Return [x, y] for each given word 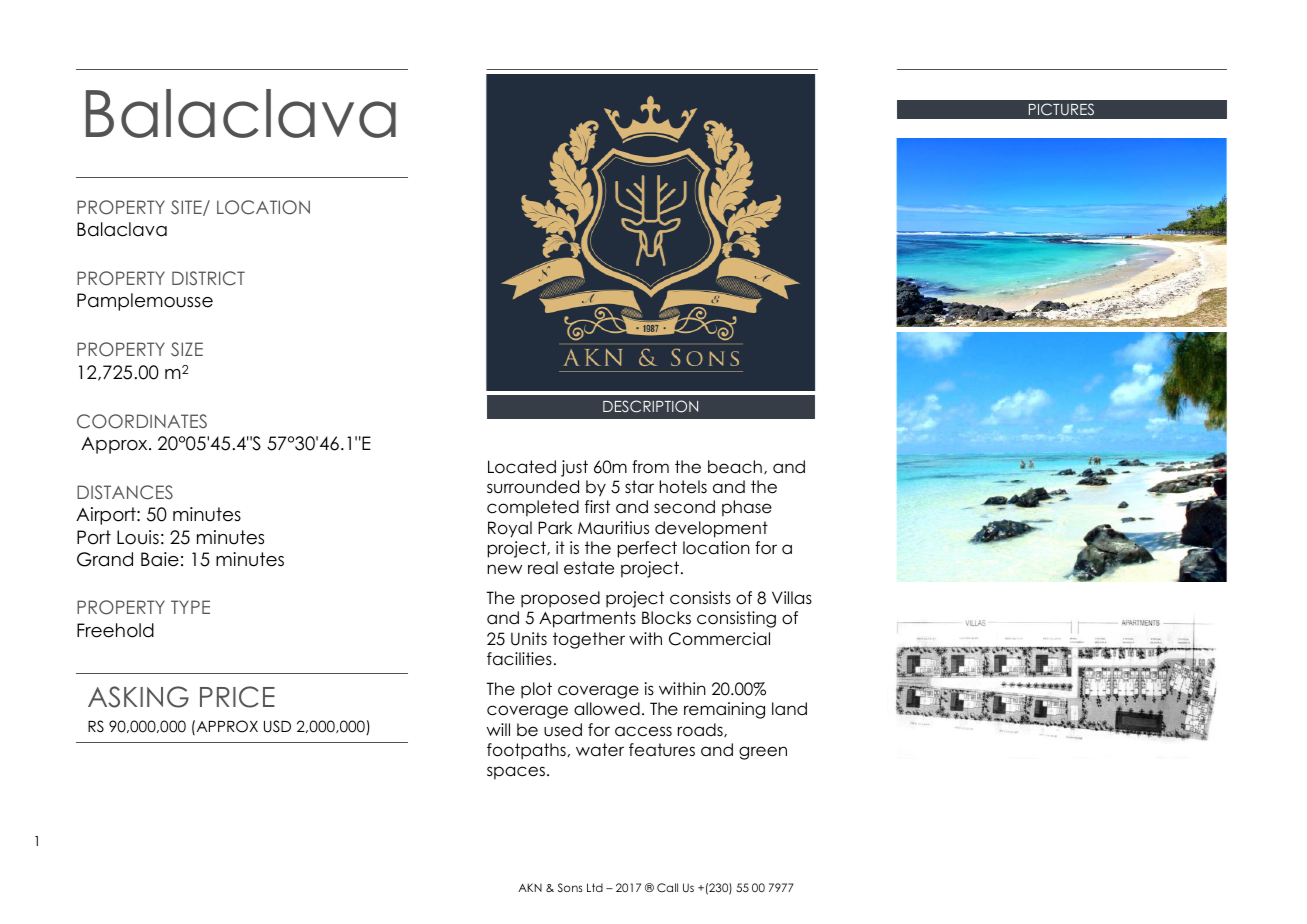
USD [277, 726]
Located [522, 467]
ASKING [138, 697]
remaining [724, 710]
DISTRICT [208, 278]
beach [735, 467]
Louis [138, 537]
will [498, 729]
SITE [187, 208]
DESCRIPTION [650, 406]
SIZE [187, 349]
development [711, 529]
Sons [570, 887]
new [504, 569]
